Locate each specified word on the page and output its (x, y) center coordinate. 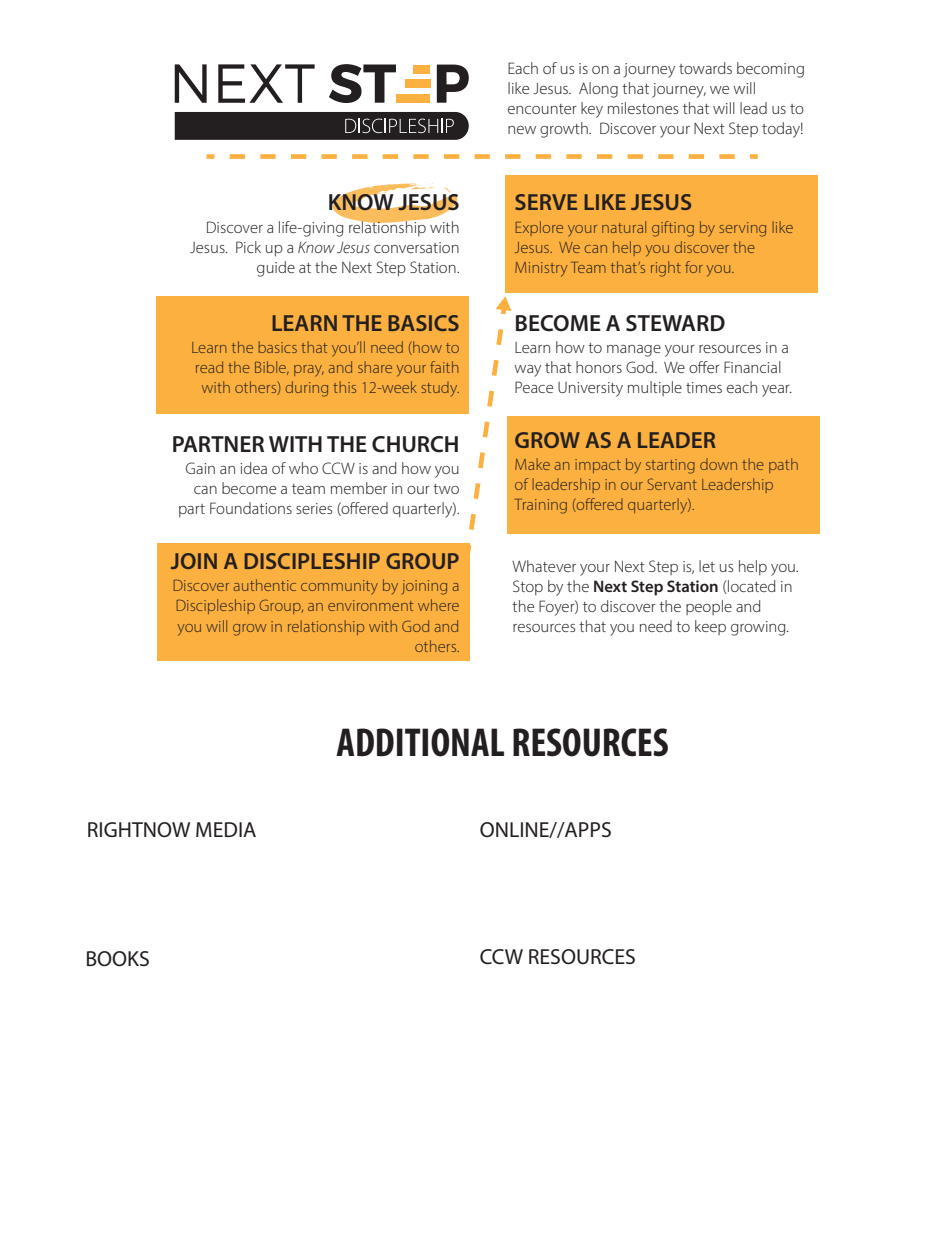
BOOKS (118, 959)
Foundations (251, 508)
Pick (248, 247)
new (522, 130)
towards (705, 68)
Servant (672, 484)
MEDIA (226, 829)
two (446, 489)
